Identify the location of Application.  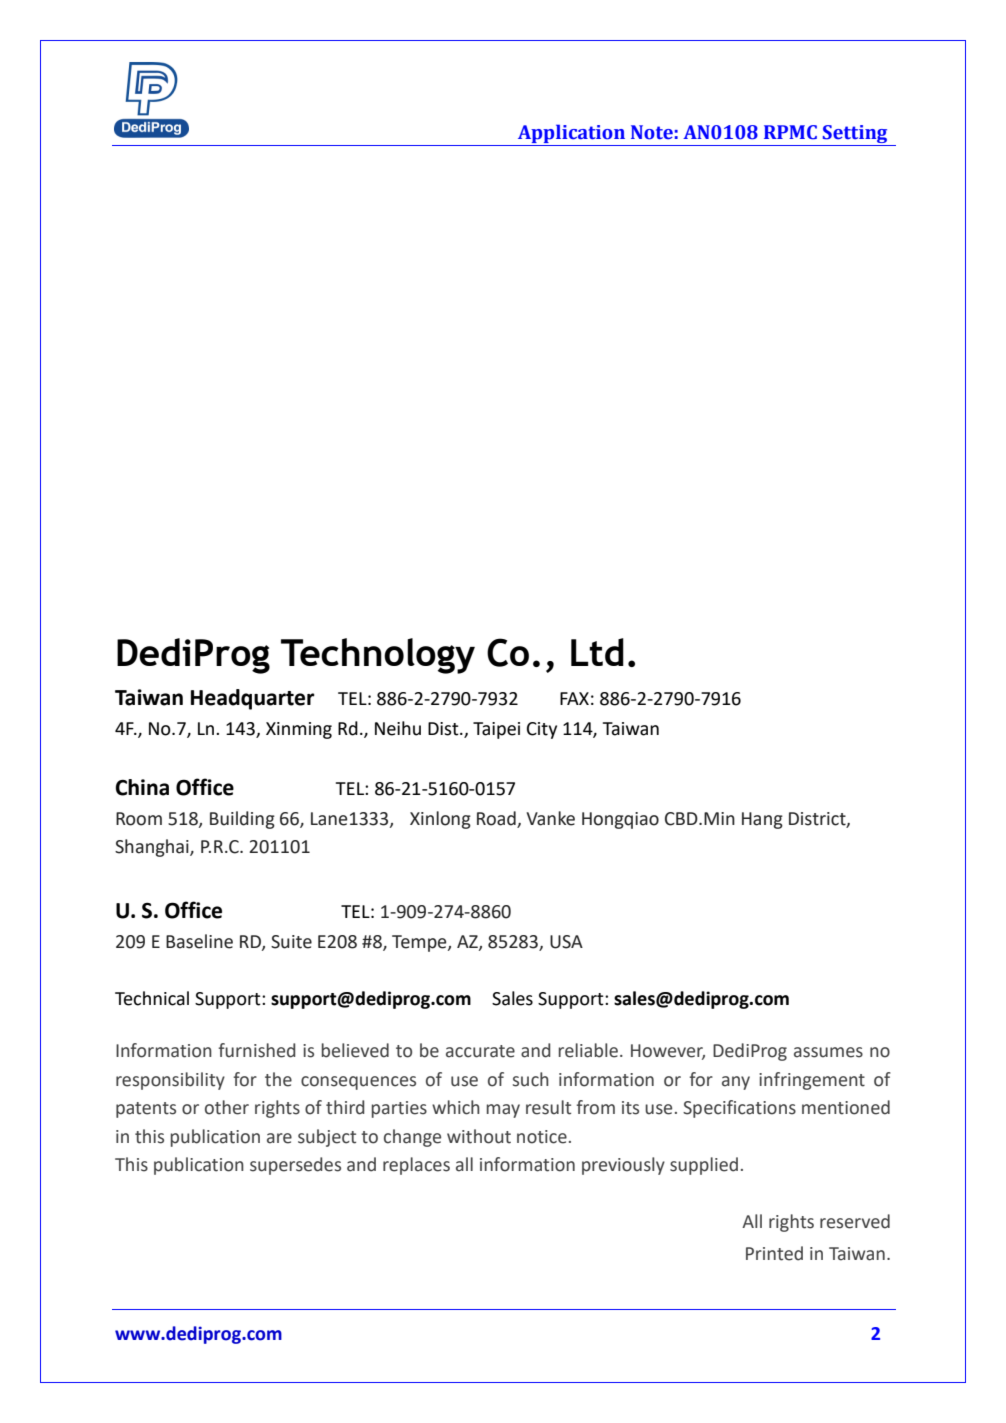
(571, 133).
